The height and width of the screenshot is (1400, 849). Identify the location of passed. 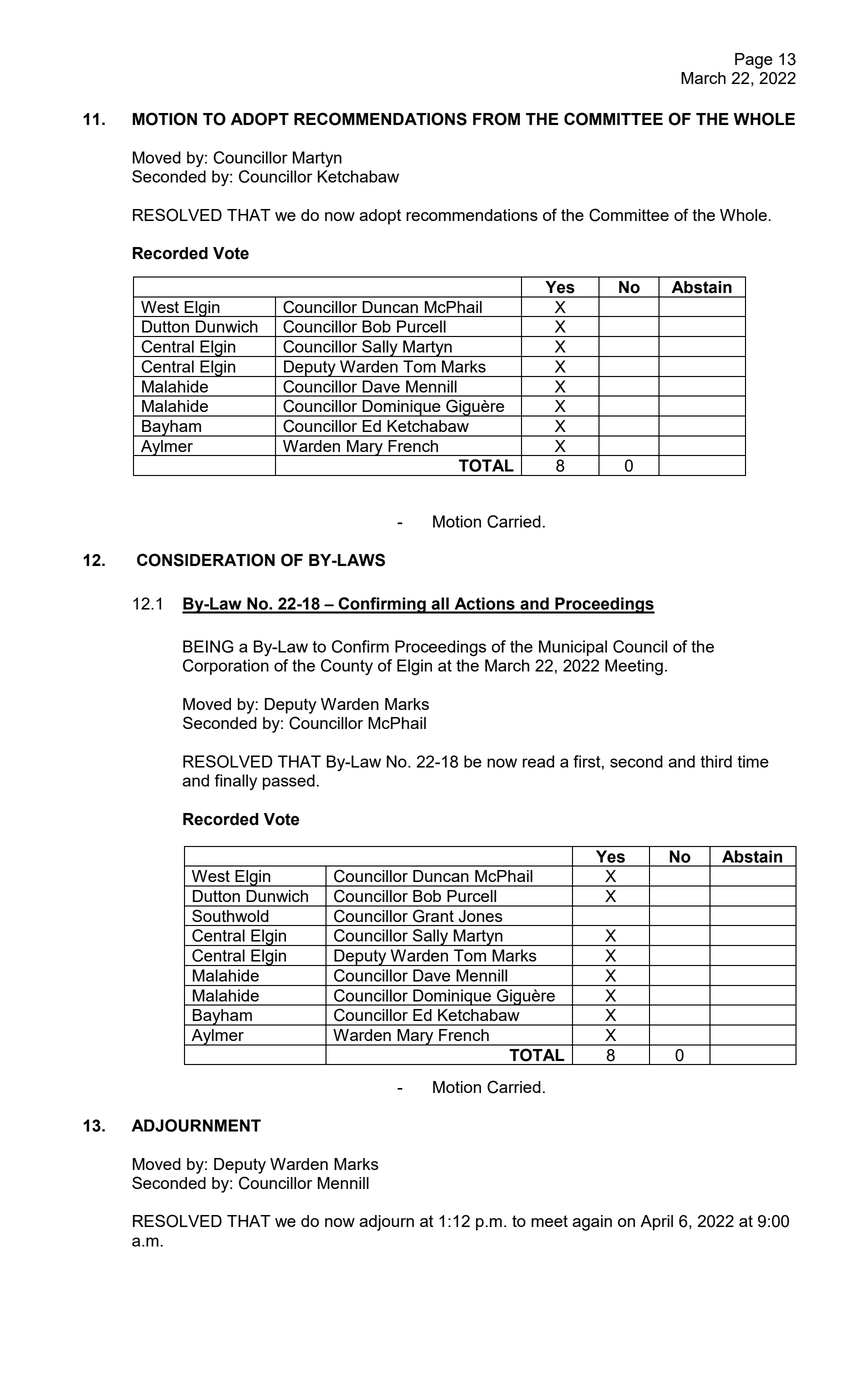
(289, 782).
